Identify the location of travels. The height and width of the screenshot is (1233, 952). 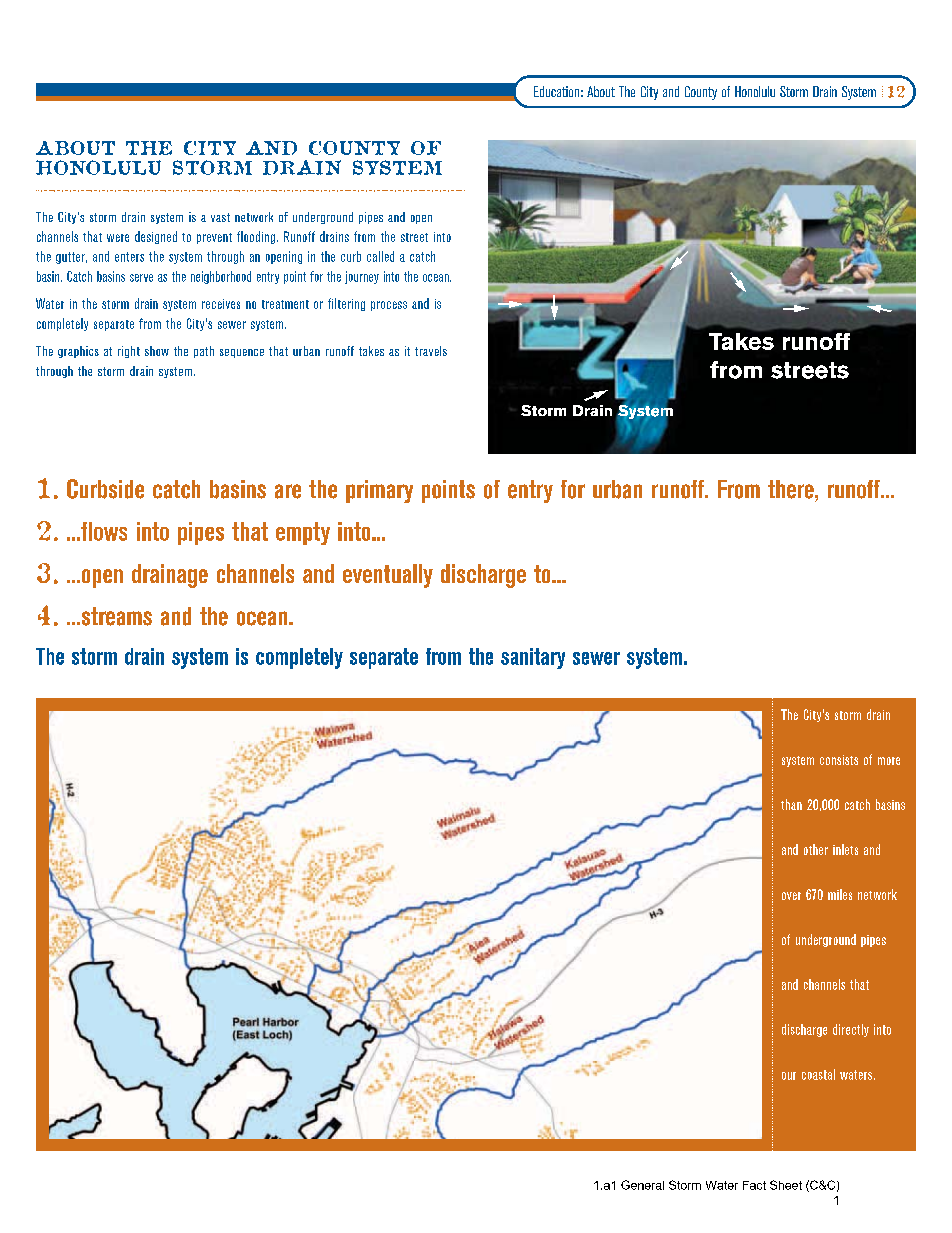
(431, 351).
